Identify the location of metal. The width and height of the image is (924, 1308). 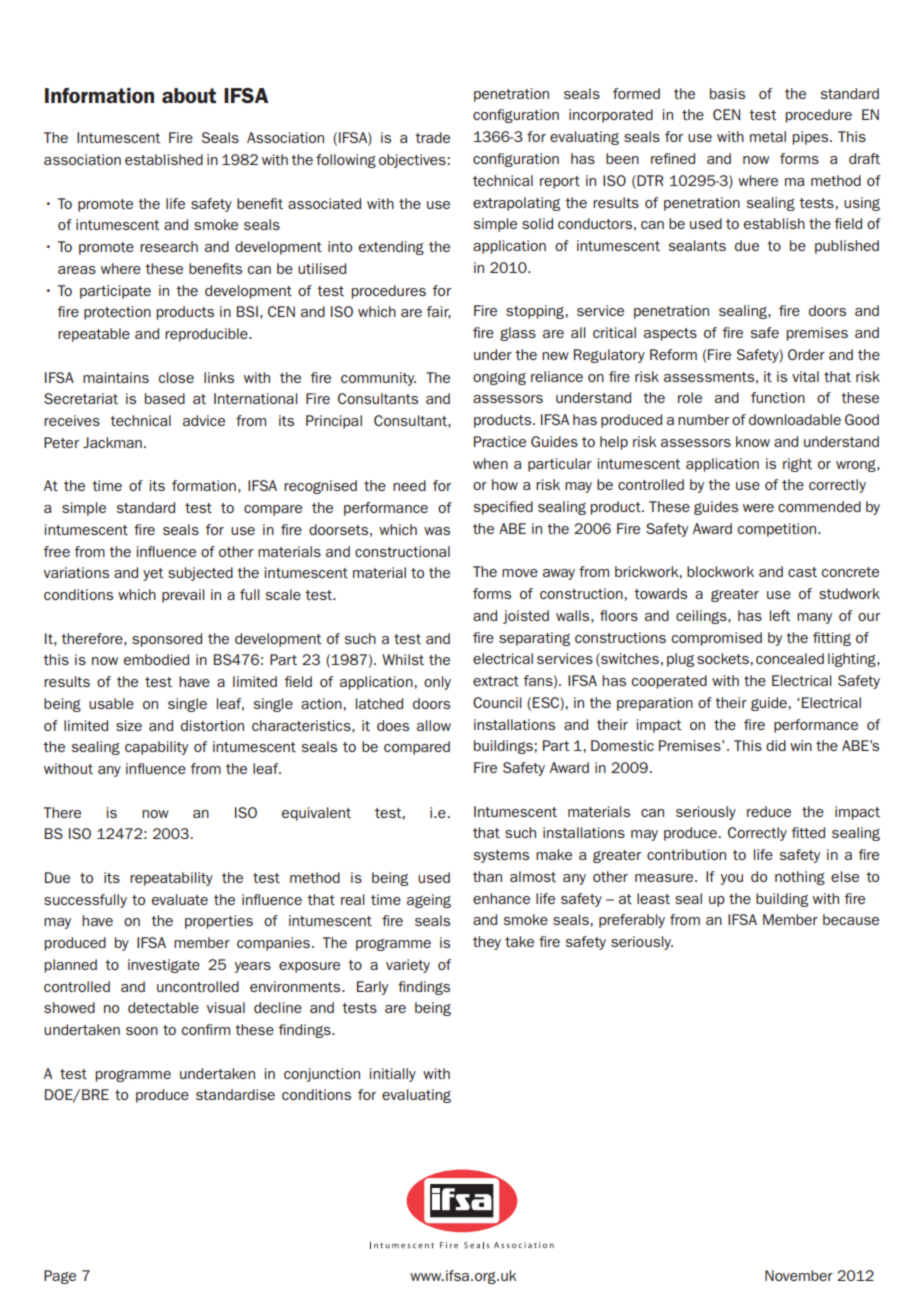
(768, 136).
